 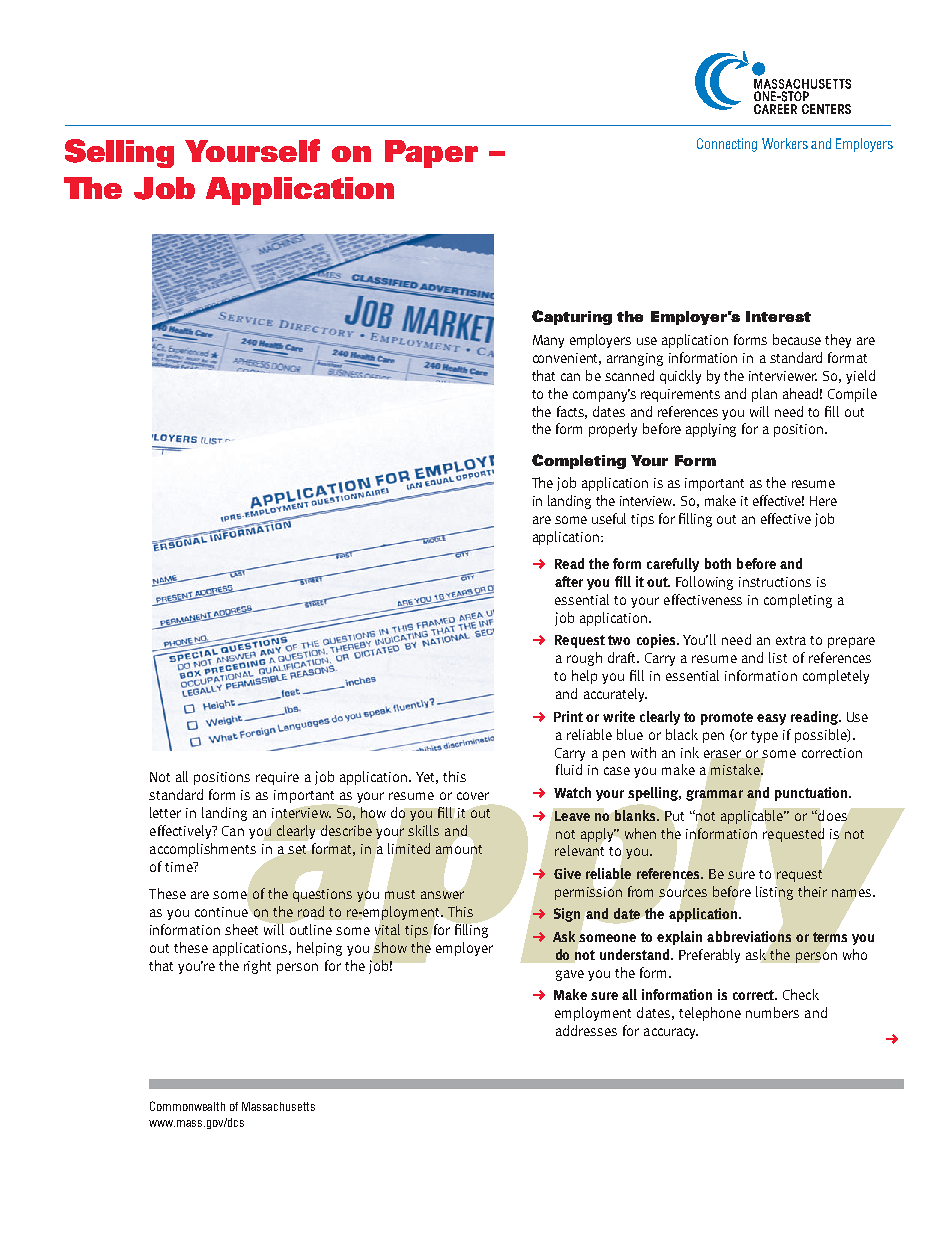 I want to click on Selling, so click(x=119, y=153).
